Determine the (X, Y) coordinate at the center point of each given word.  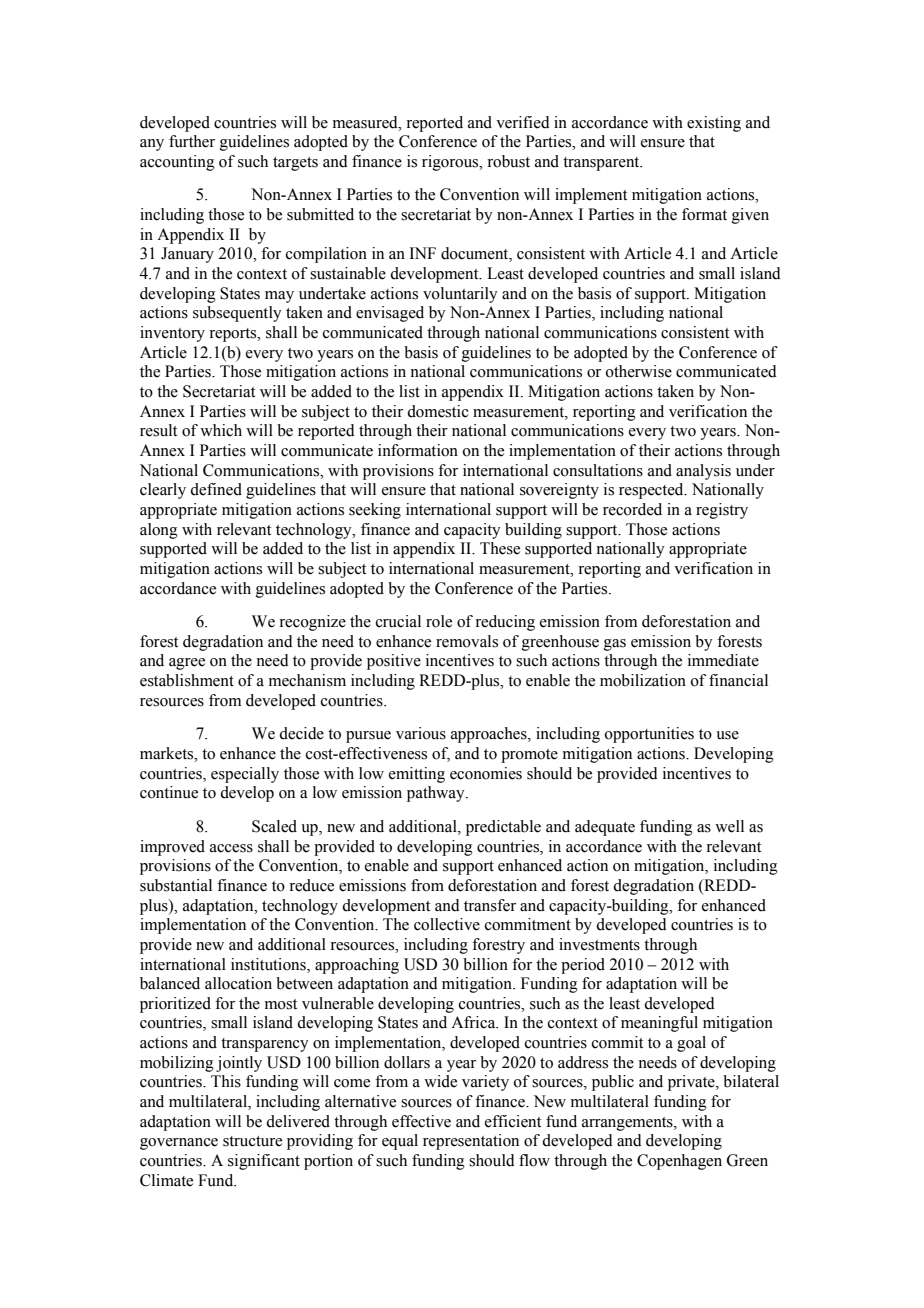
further (192, 141)
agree (187, 664)
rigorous (451, 163)
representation (471, 1142)
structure (252, 1141)
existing (714, 124)
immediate (723, 660)
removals (467, 641)
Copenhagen (679, 1162)
